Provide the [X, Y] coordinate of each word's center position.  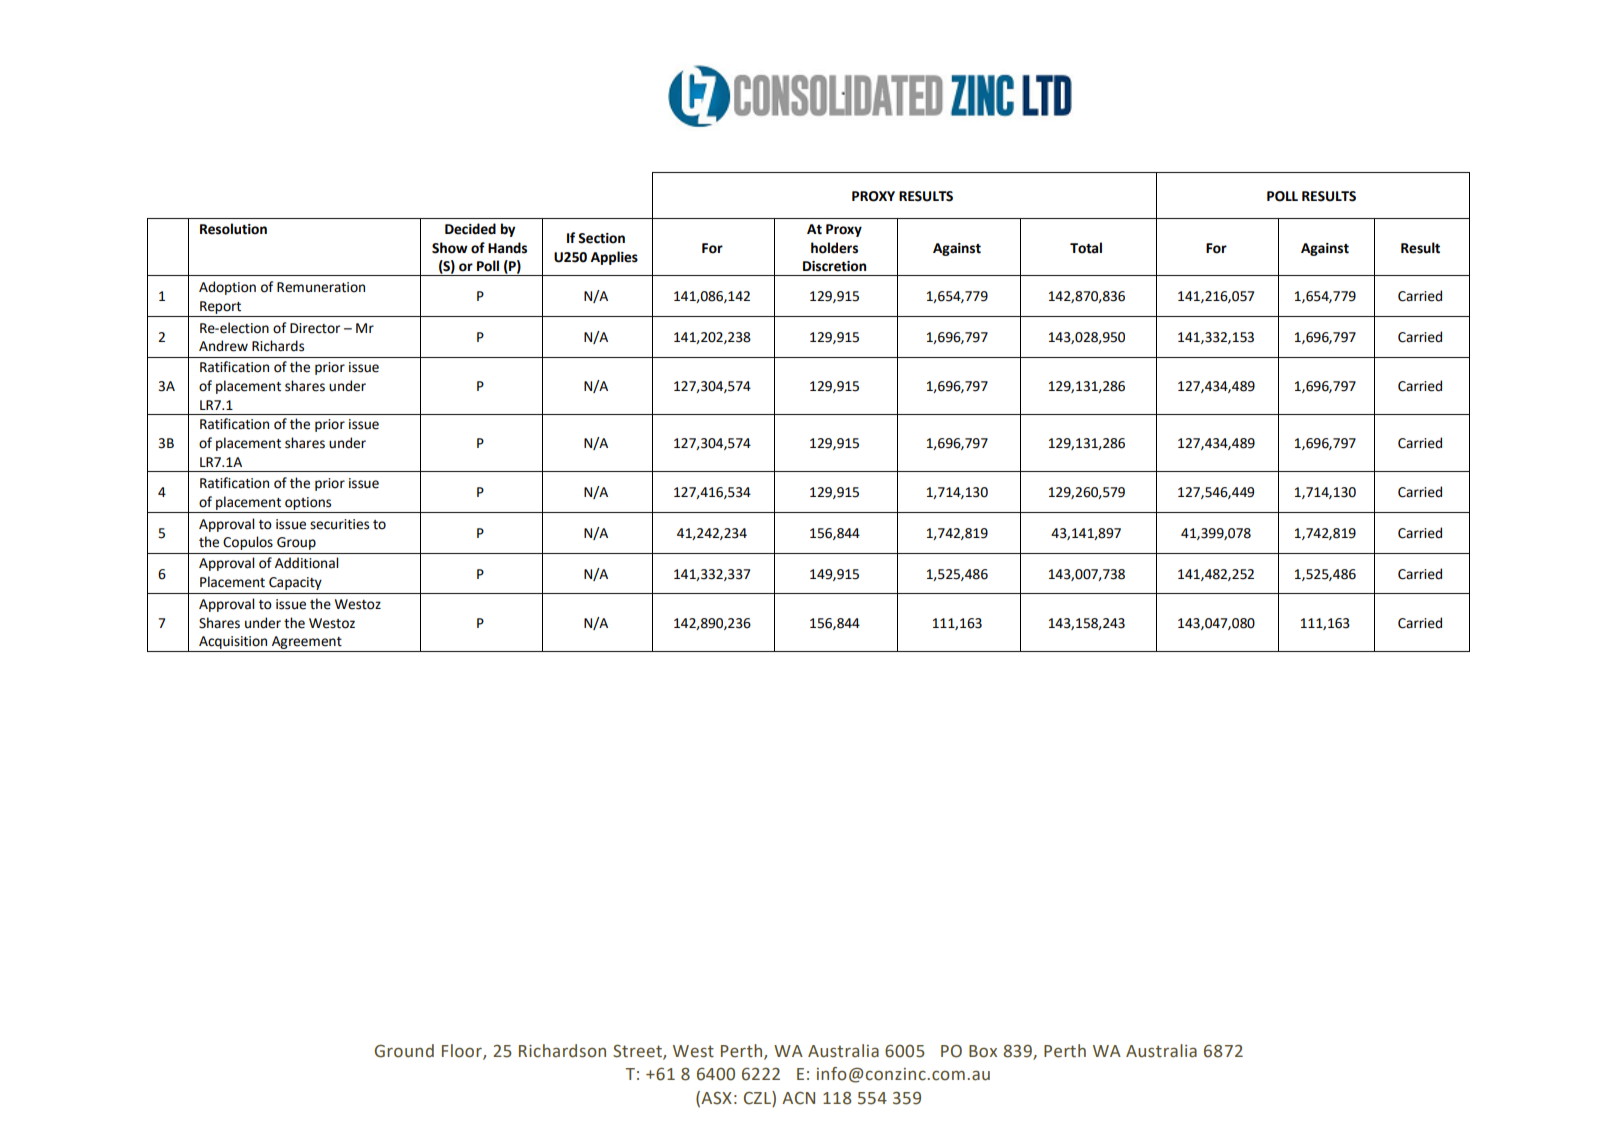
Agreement [307, 642]
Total [1086, 248]
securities [339, 524]
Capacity [295, 583]
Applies [614, 258]
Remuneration [321, 287]
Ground [404, 1051]
